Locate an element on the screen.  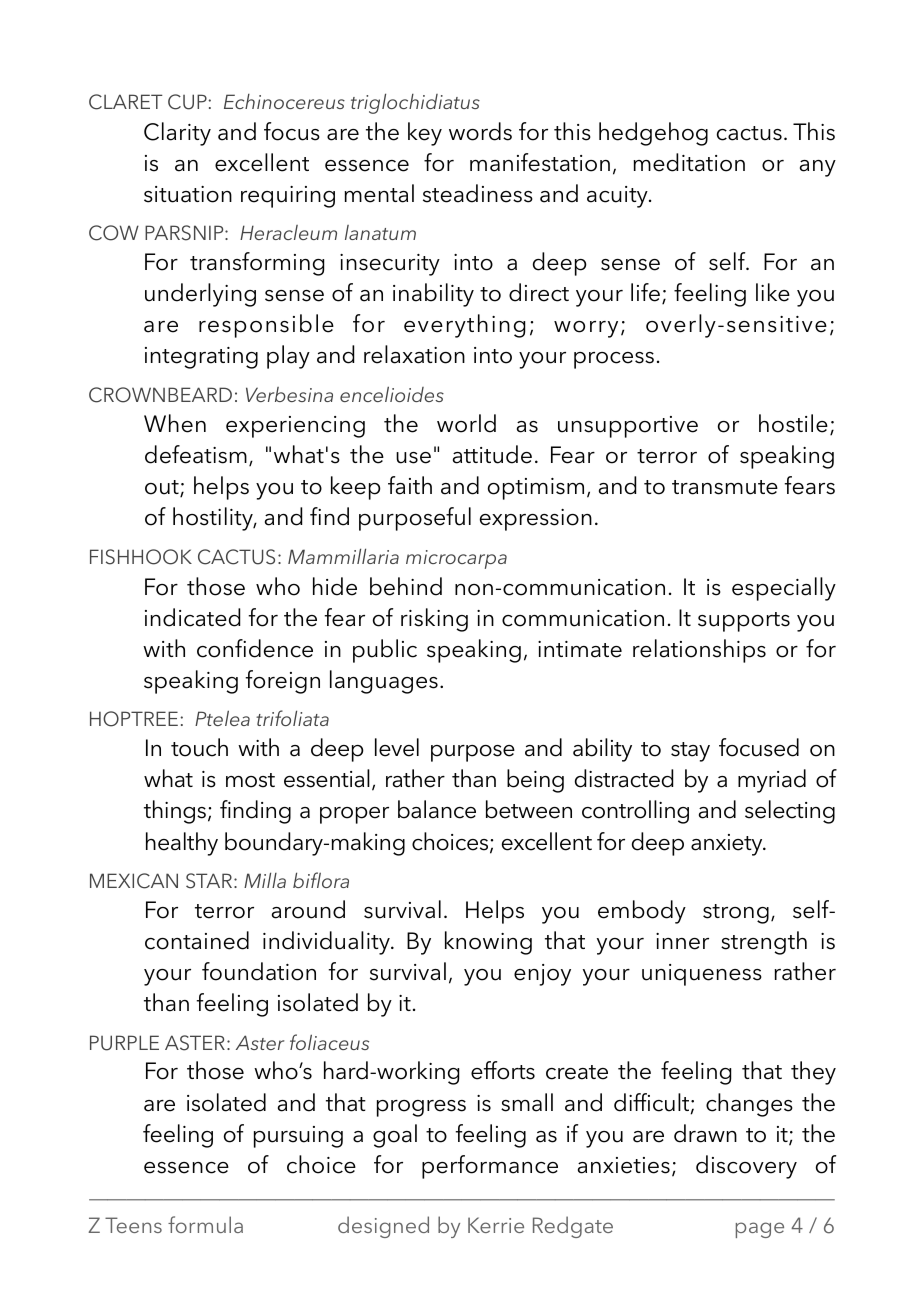
meditation is located at coordinates (689, 162).
